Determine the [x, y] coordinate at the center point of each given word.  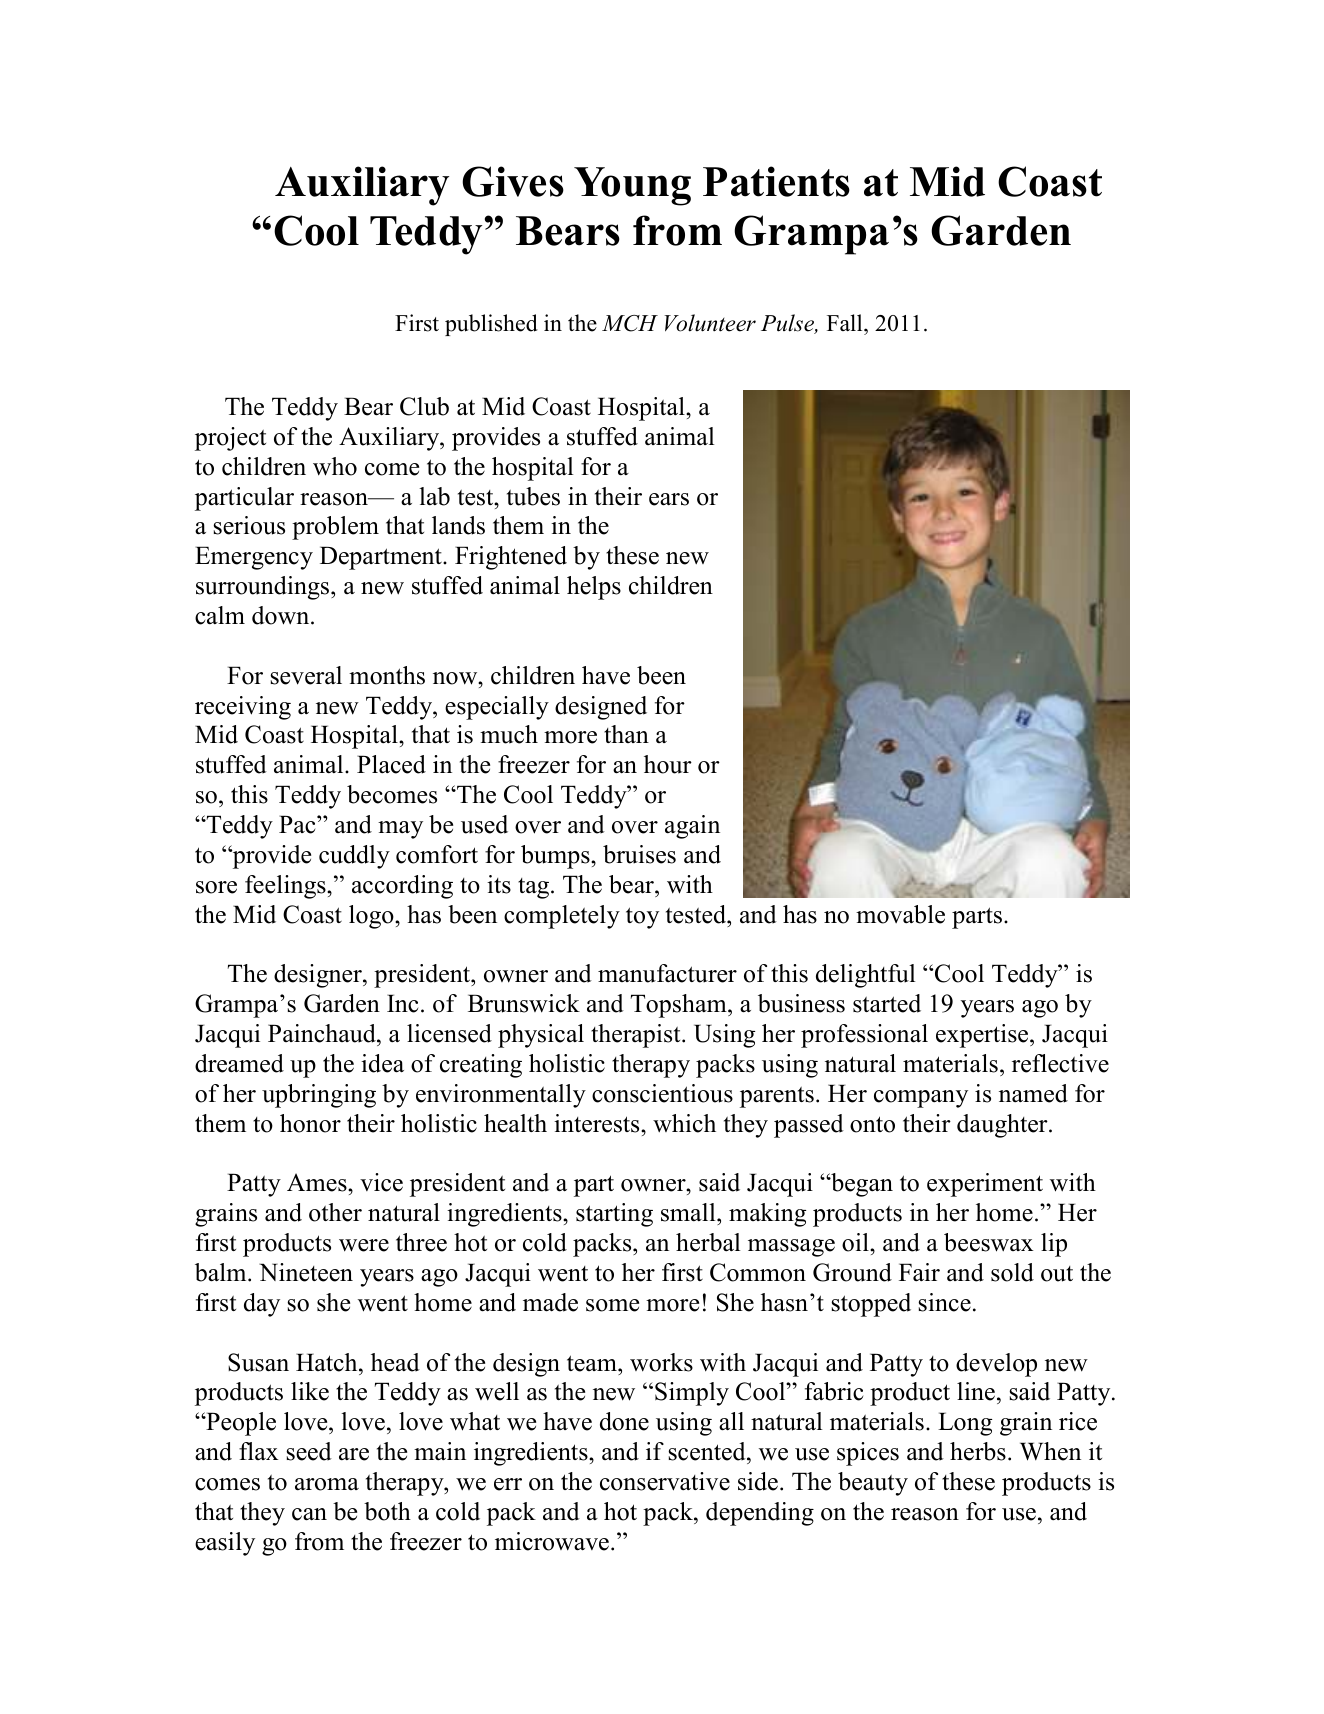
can [309, 1514]
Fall [846, 322]
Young [632, 186]
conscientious [662, 1093]
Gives [513, 181]
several [306, 675]
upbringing [319, 1096]
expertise [983, 1036]
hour [668, 764]
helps [594, 588]
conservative [665, 1481]
